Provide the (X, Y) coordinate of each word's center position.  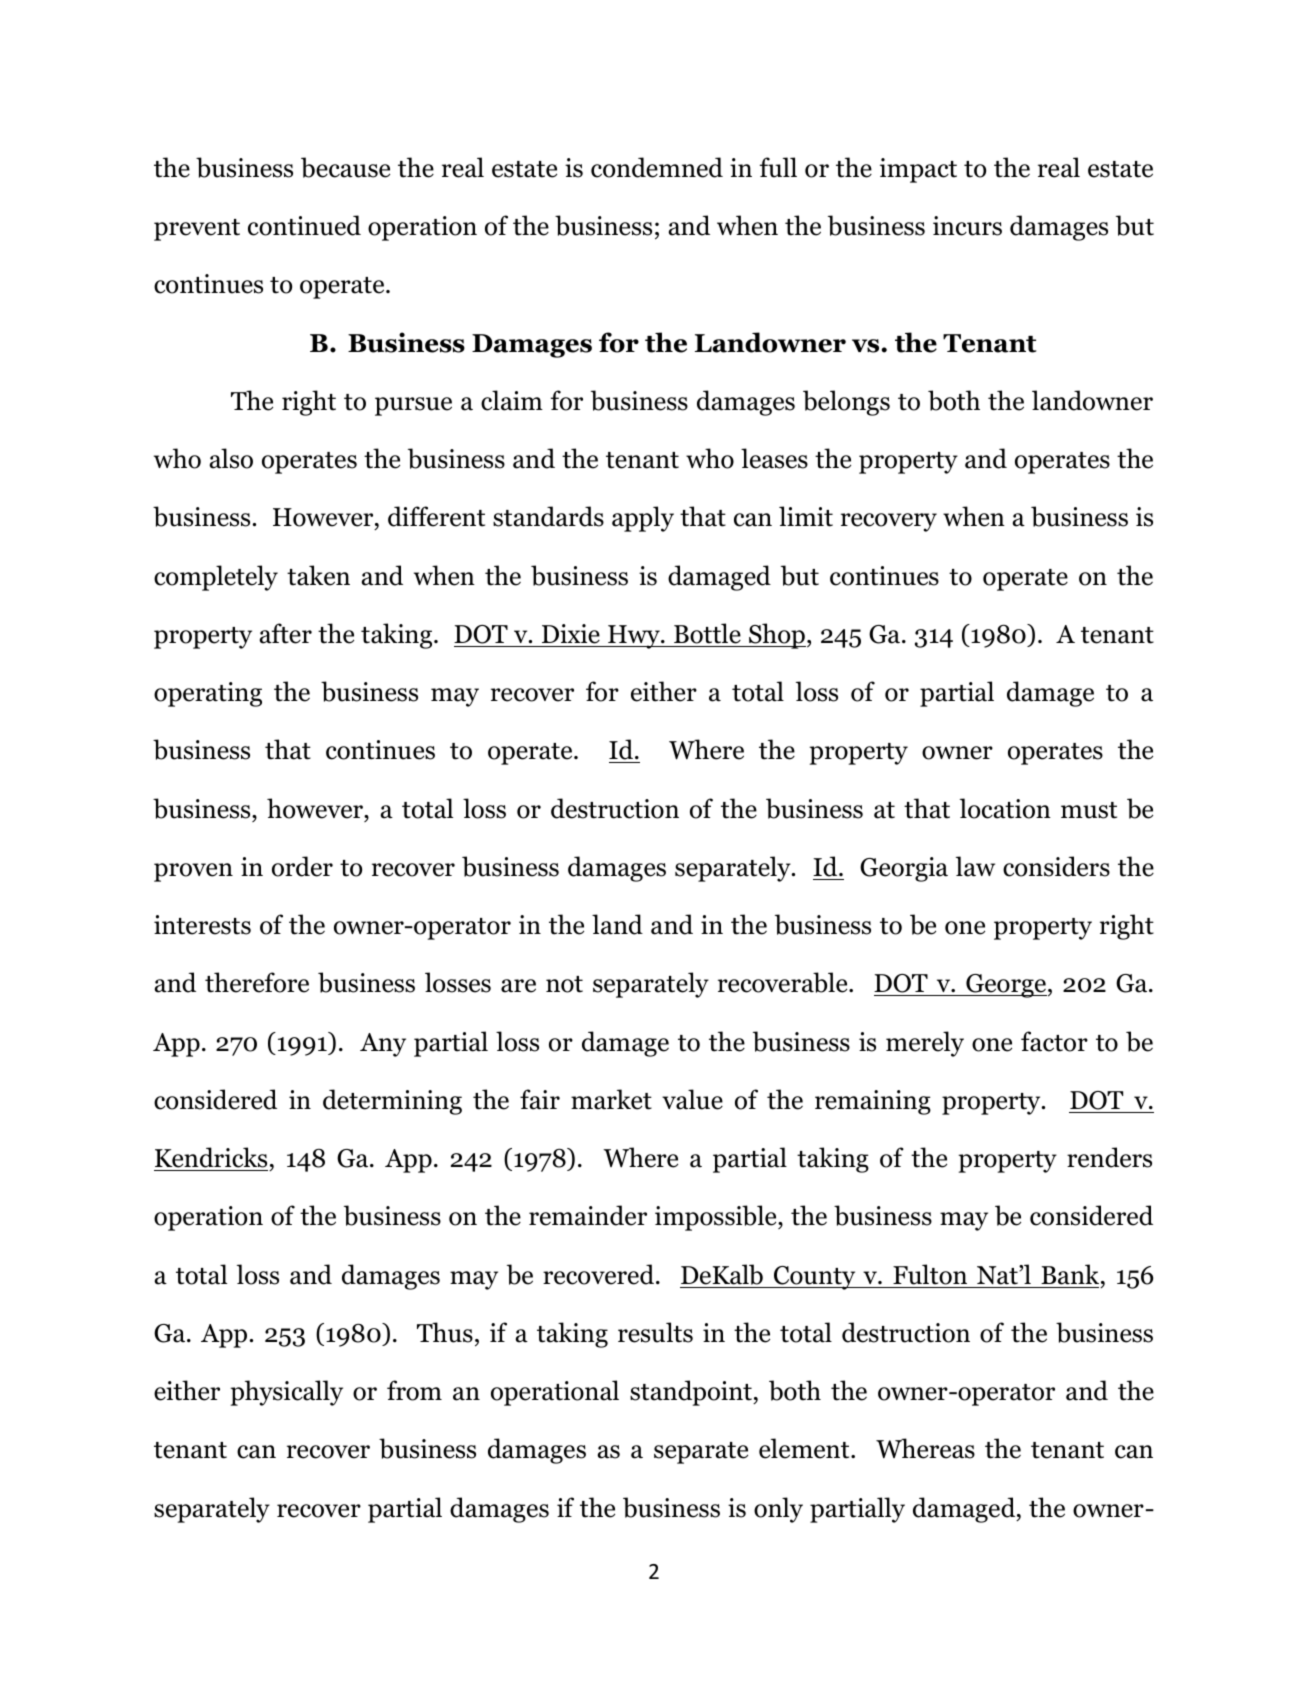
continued (304, 225)
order (302, 866)
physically (286, 1393)
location (1005, 808)
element (805, 1448)
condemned (657, 167)
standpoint (692, 1393)
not (564, 984)
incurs (967, 226)
